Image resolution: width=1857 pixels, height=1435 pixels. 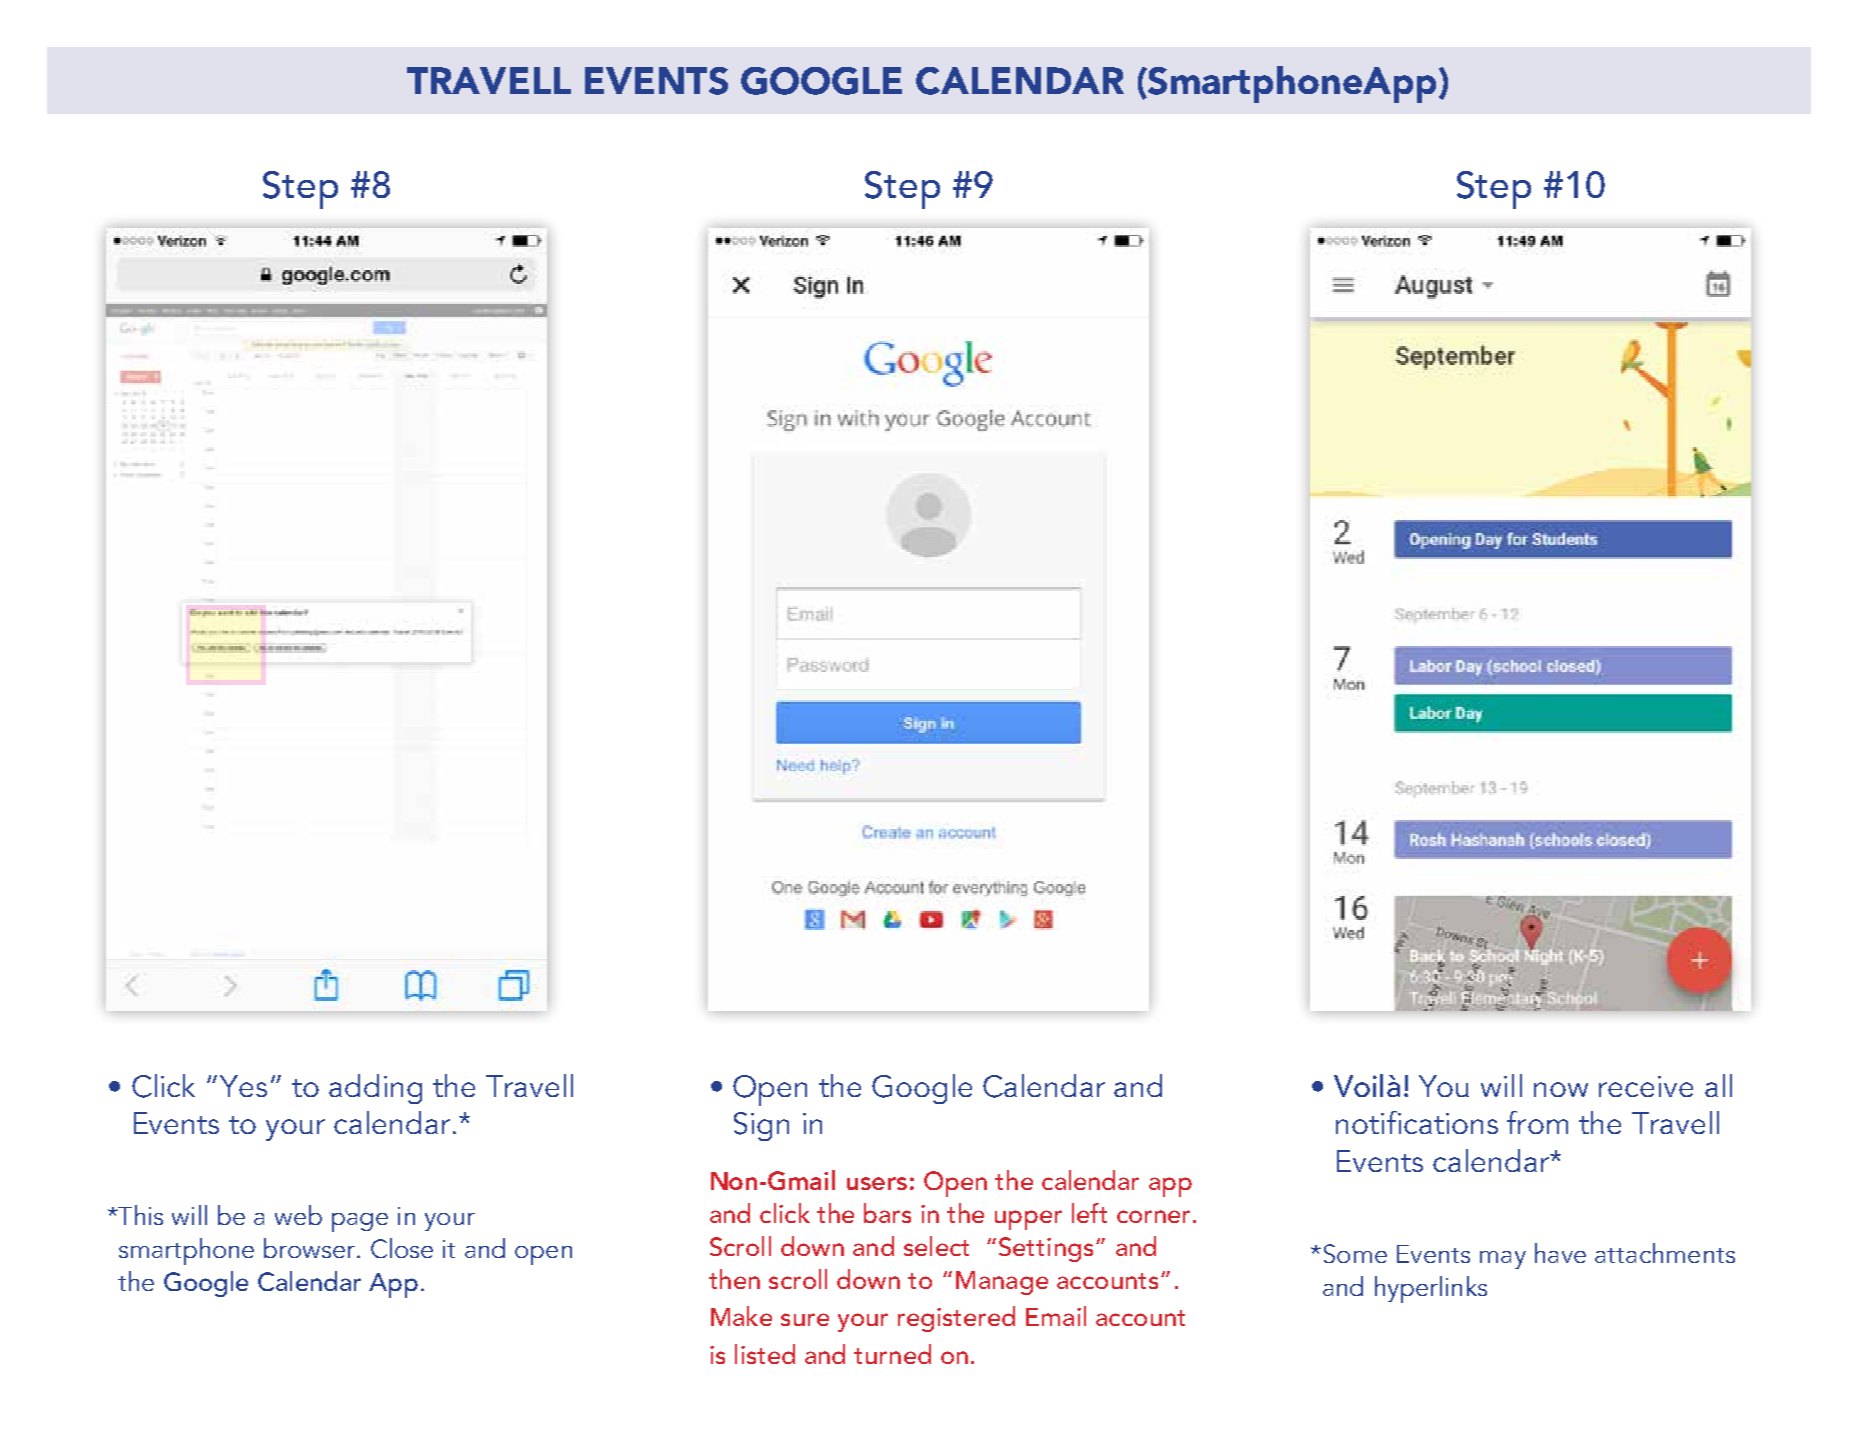 I want to click on Email, so click(x=1056, y=1316).
